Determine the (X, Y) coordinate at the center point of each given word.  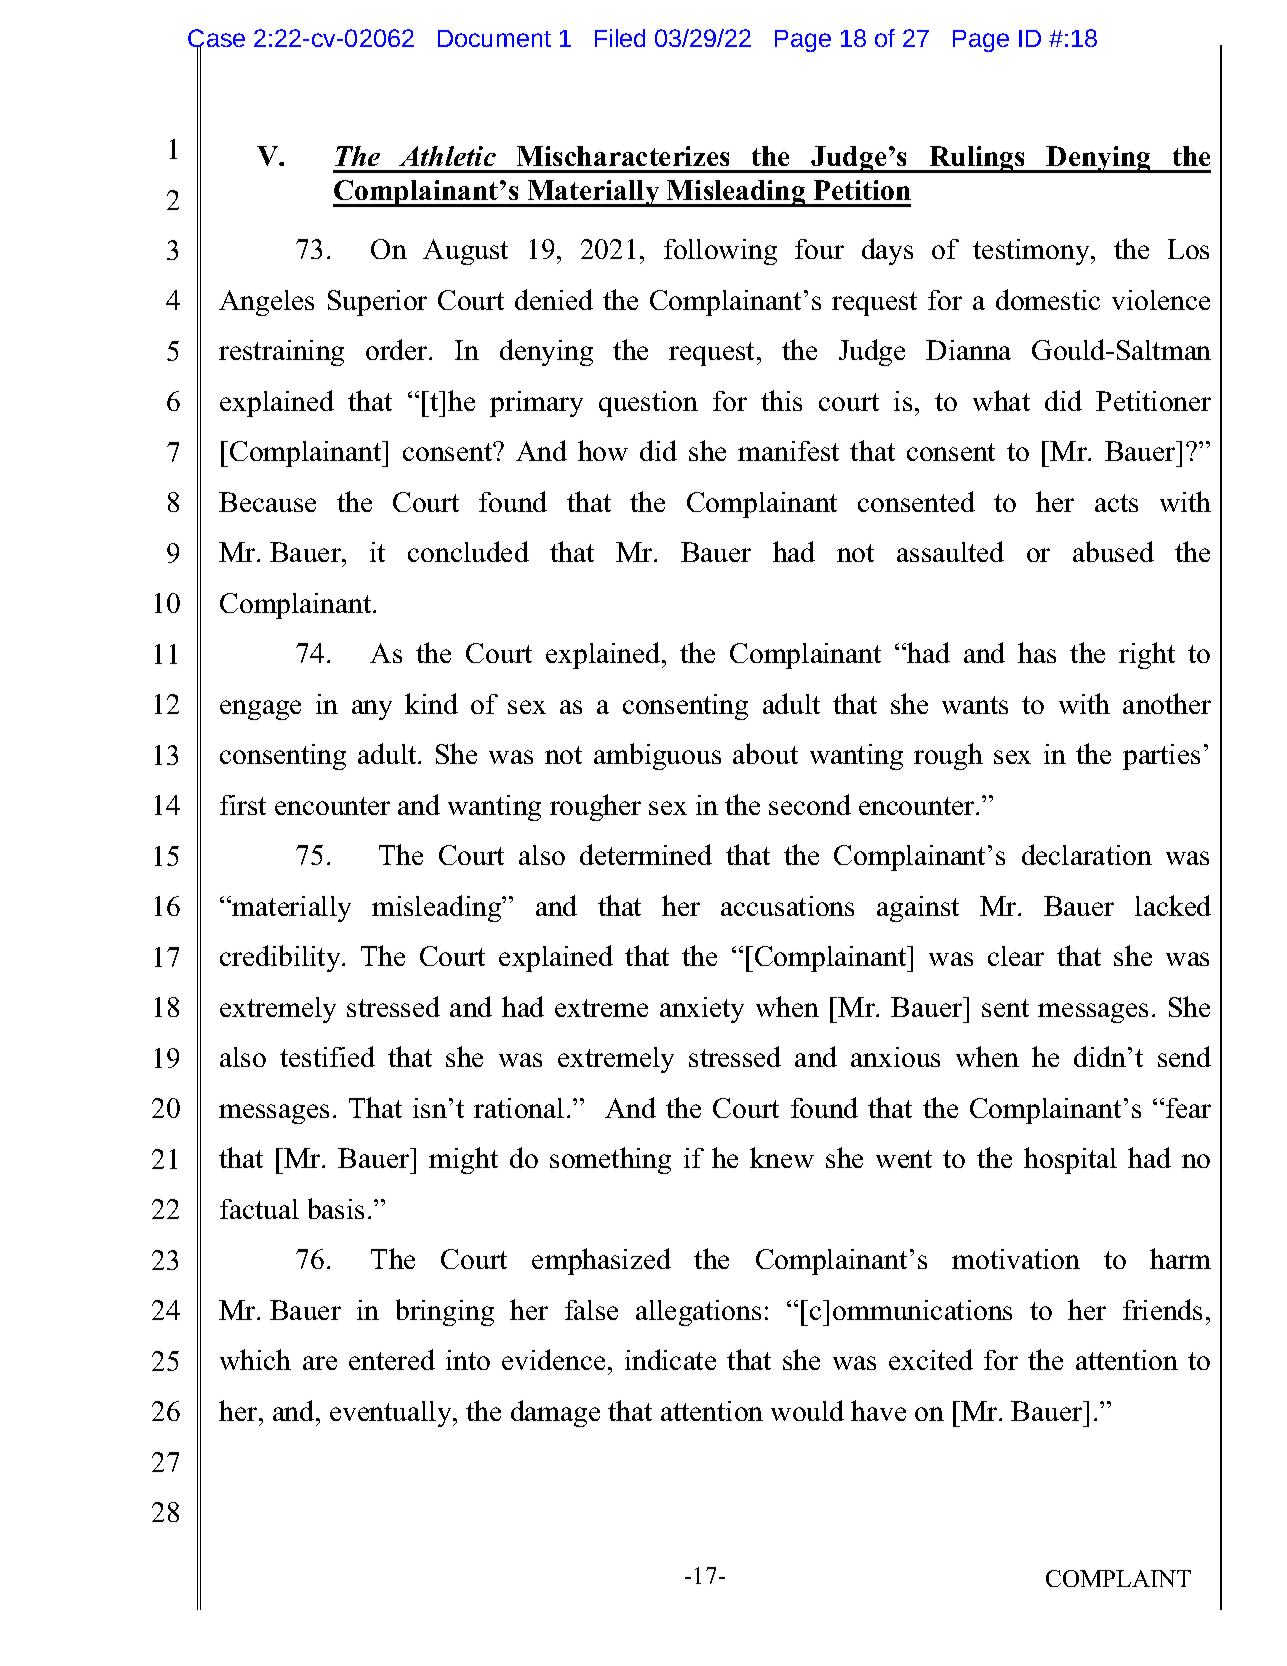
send (1184, 1056)
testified (327, 1056)
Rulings (977, 159)
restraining (281, 353)
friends (1162, 1309)
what (1001, 400)
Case (216, 39)
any (372, 710)
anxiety (702, 1010)
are (320, 1363)
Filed (620, 38)
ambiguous (657, 756)
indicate (670, 1359)
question (648, 404)
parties (1161, 757)
